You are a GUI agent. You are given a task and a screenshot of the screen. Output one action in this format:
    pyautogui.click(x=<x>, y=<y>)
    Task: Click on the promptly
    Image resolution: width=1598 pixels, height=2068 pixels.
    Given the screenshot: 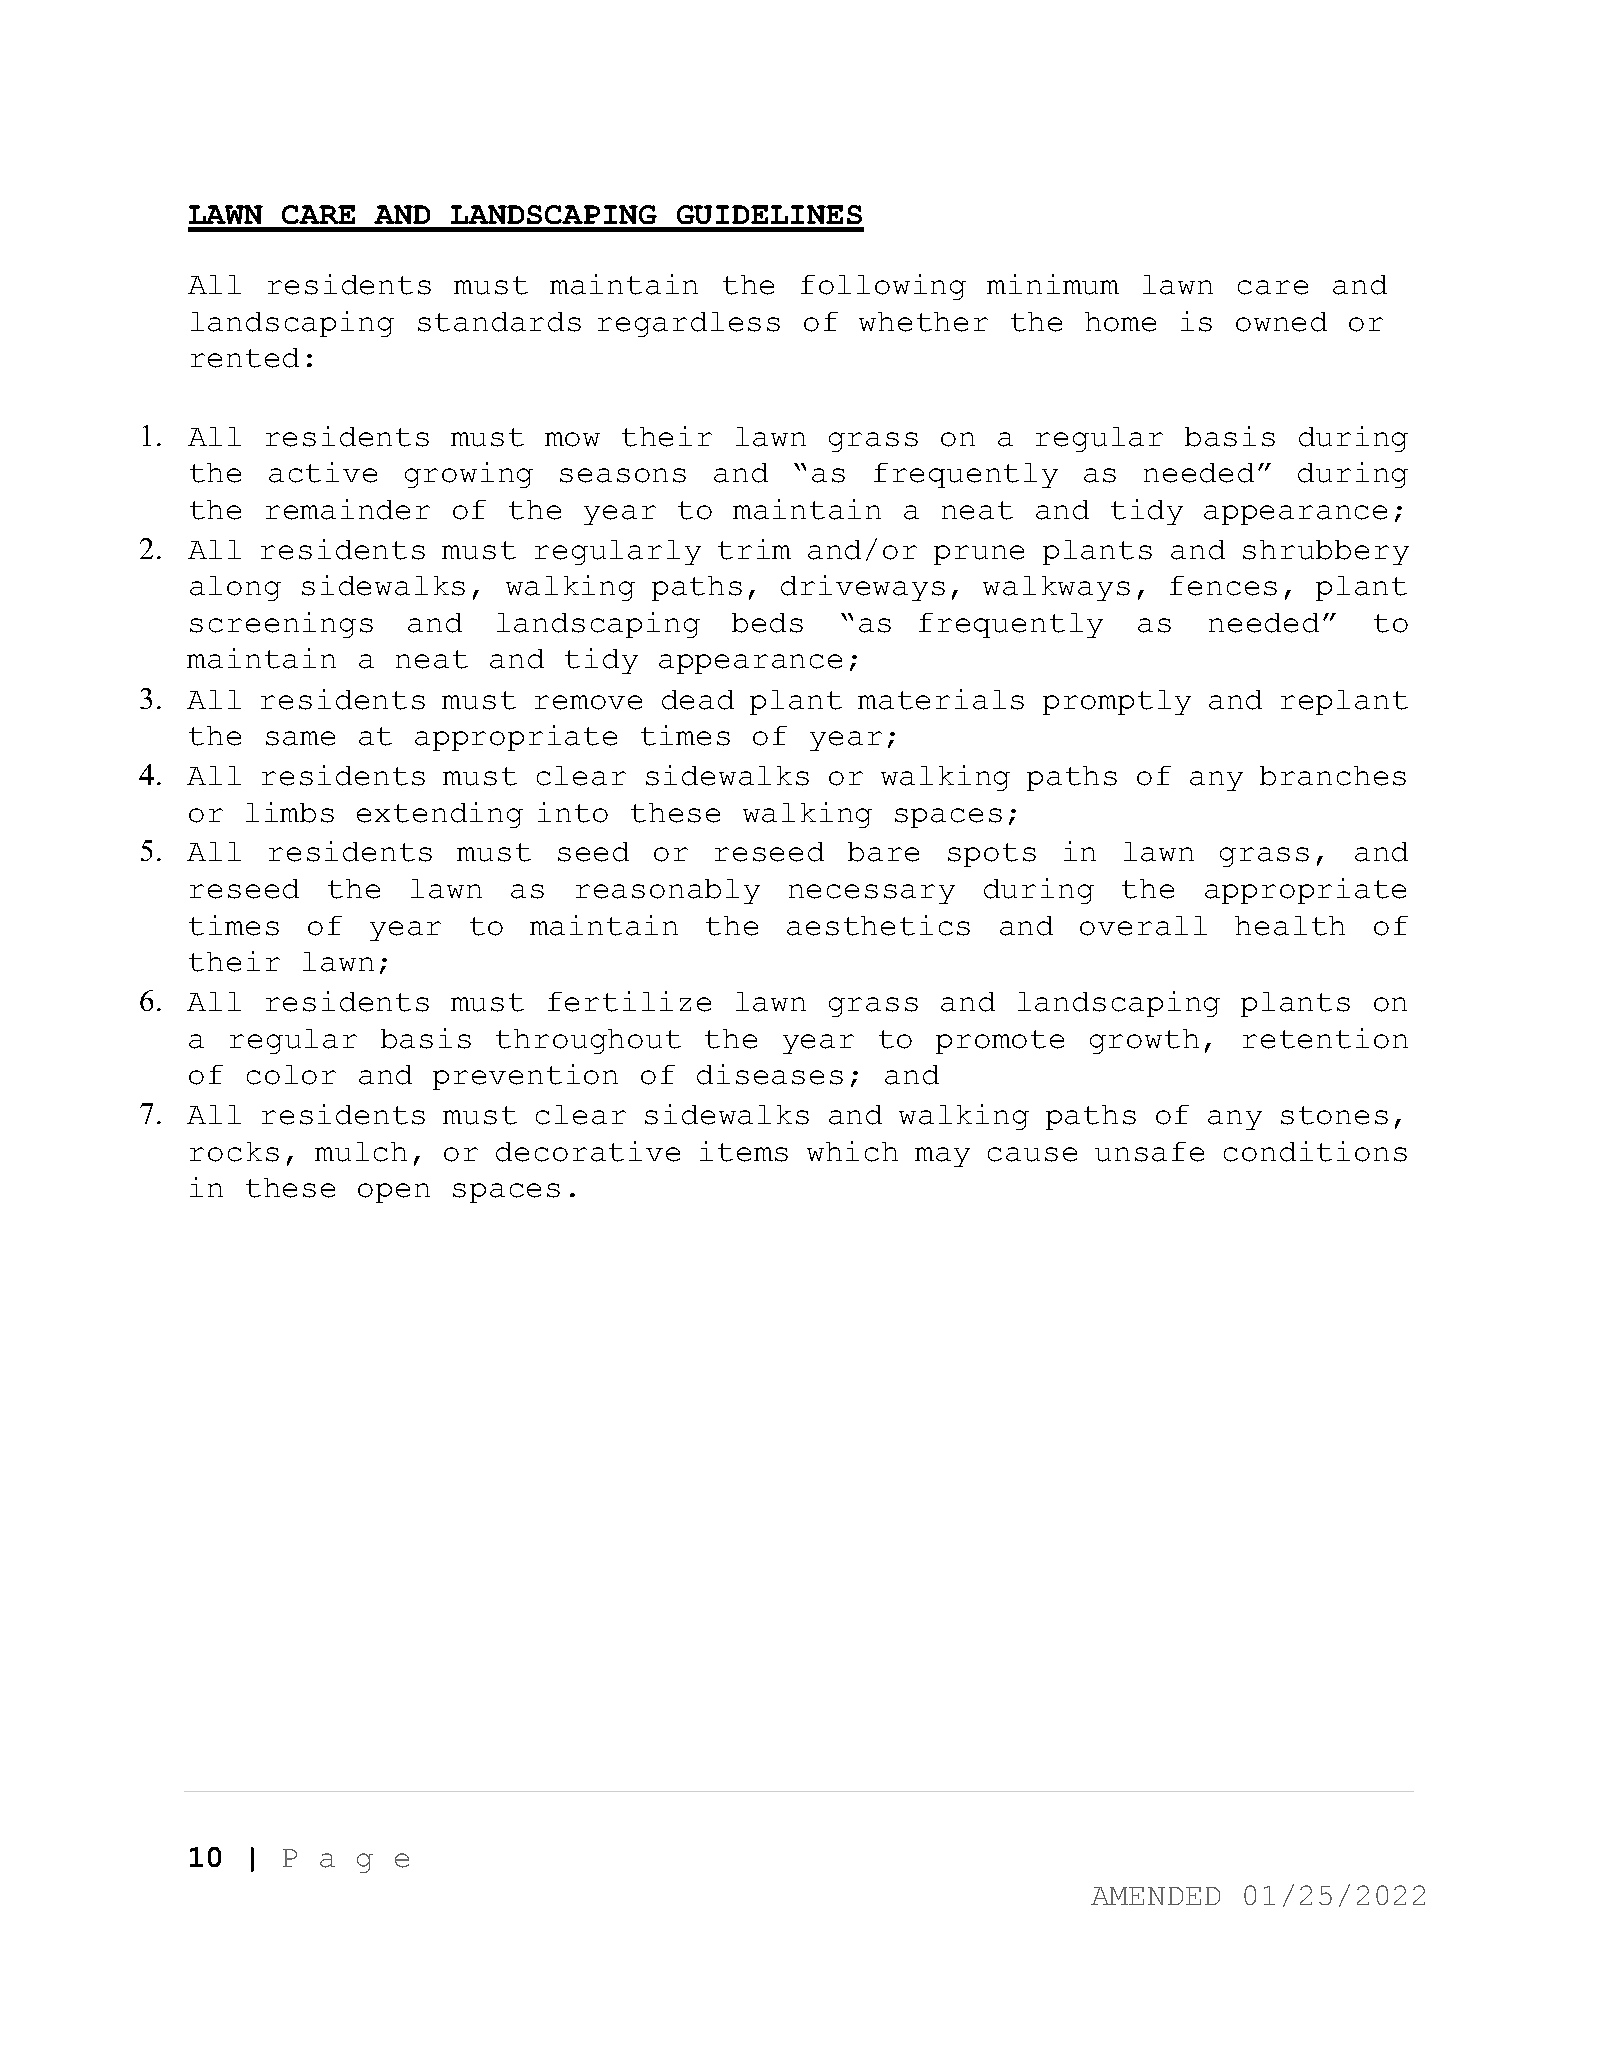 What is the action you would take?
    pyautogui.click(x=1117, y=702)
